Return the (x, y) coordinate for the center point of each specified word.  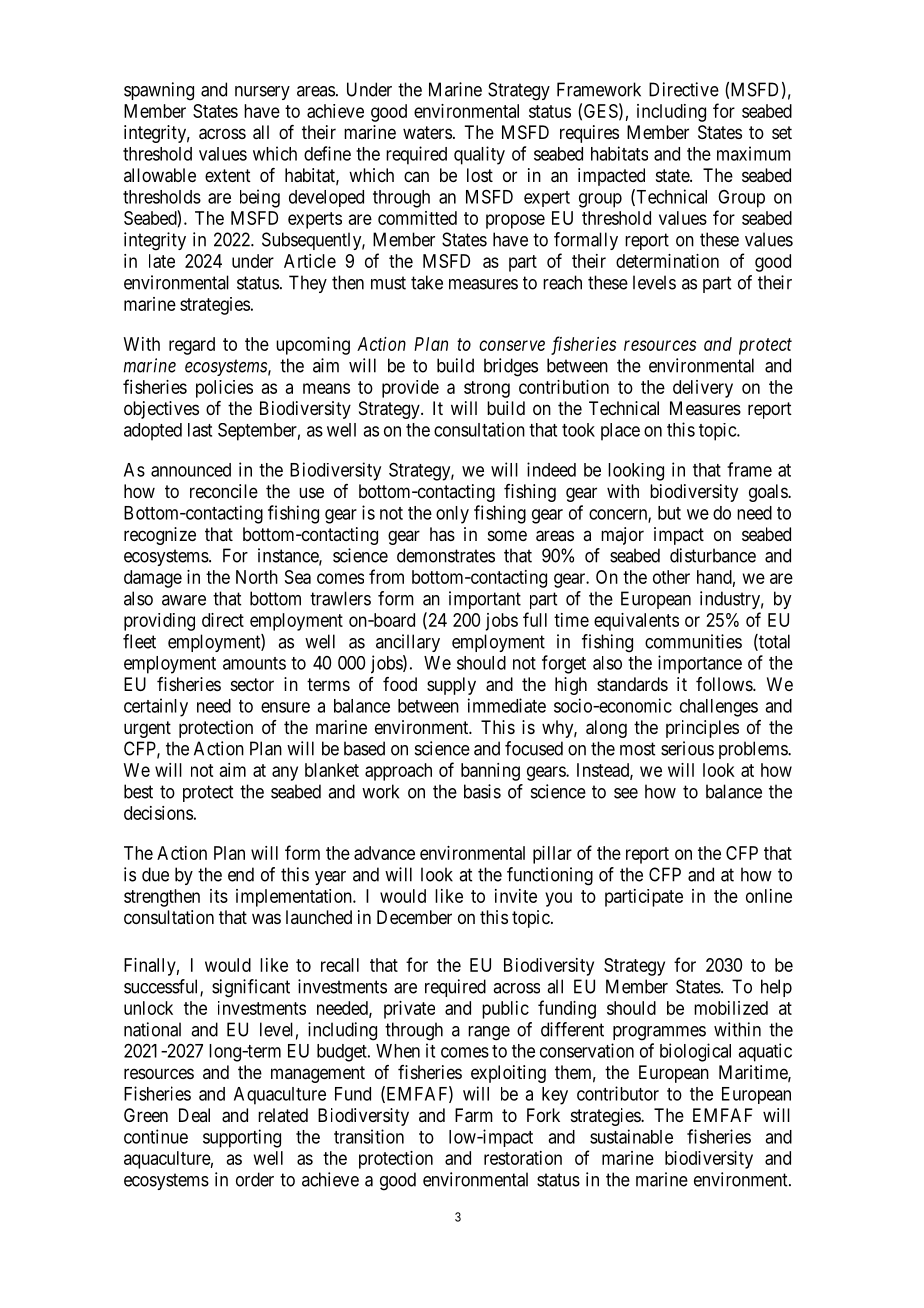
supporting (242, 1138)
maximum (754, 153)
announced (191, 470)
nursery (262, 93)
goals (769, 493)
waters (427, 132)
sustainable (631, 1136)
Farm (474, 1115)
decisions (158, 813)
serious (687, 748)
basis (482, 791)
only (452, 515)
